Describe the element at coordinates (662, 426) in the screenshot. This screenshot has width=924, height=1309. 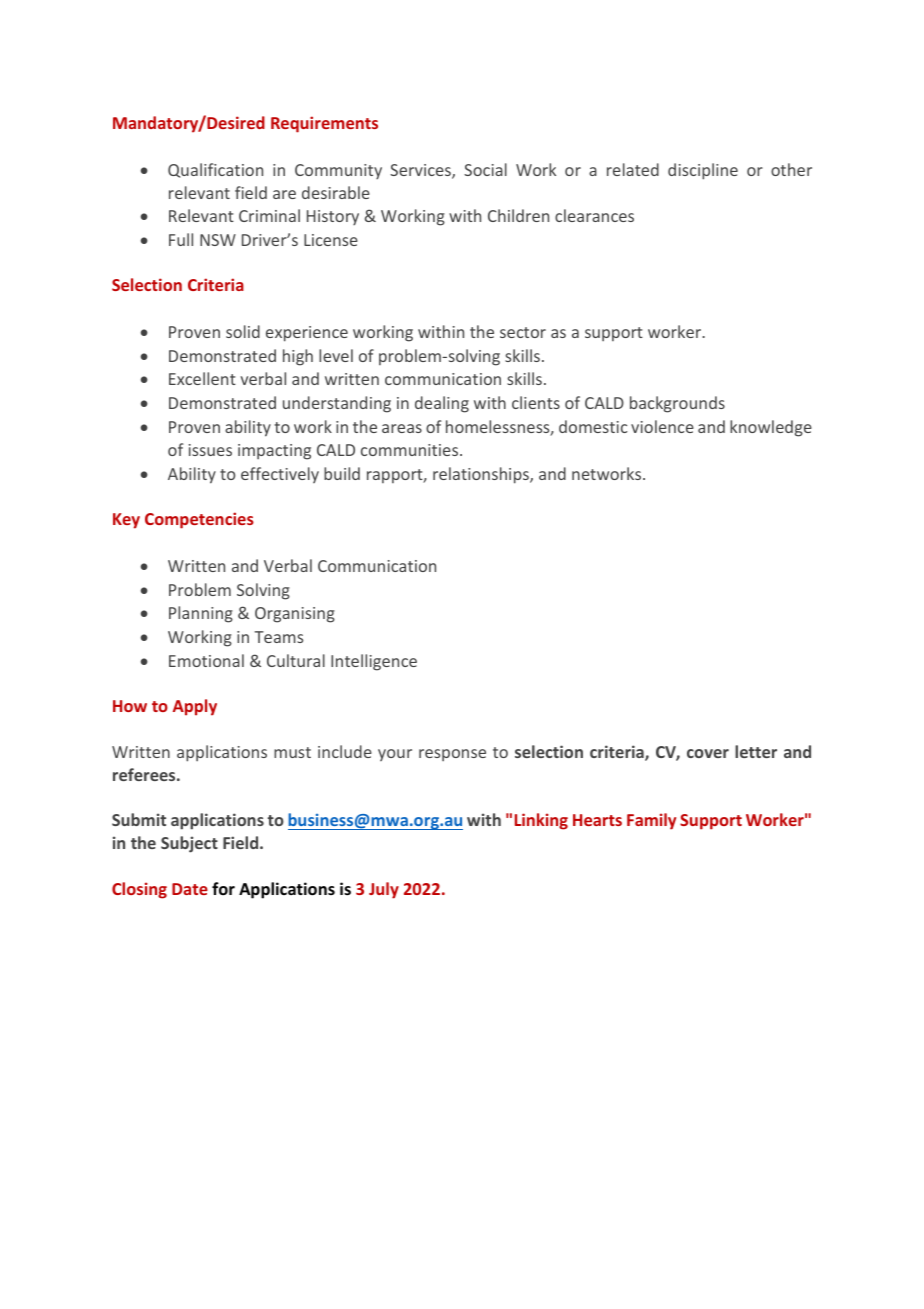
I see `violence` at that location.
